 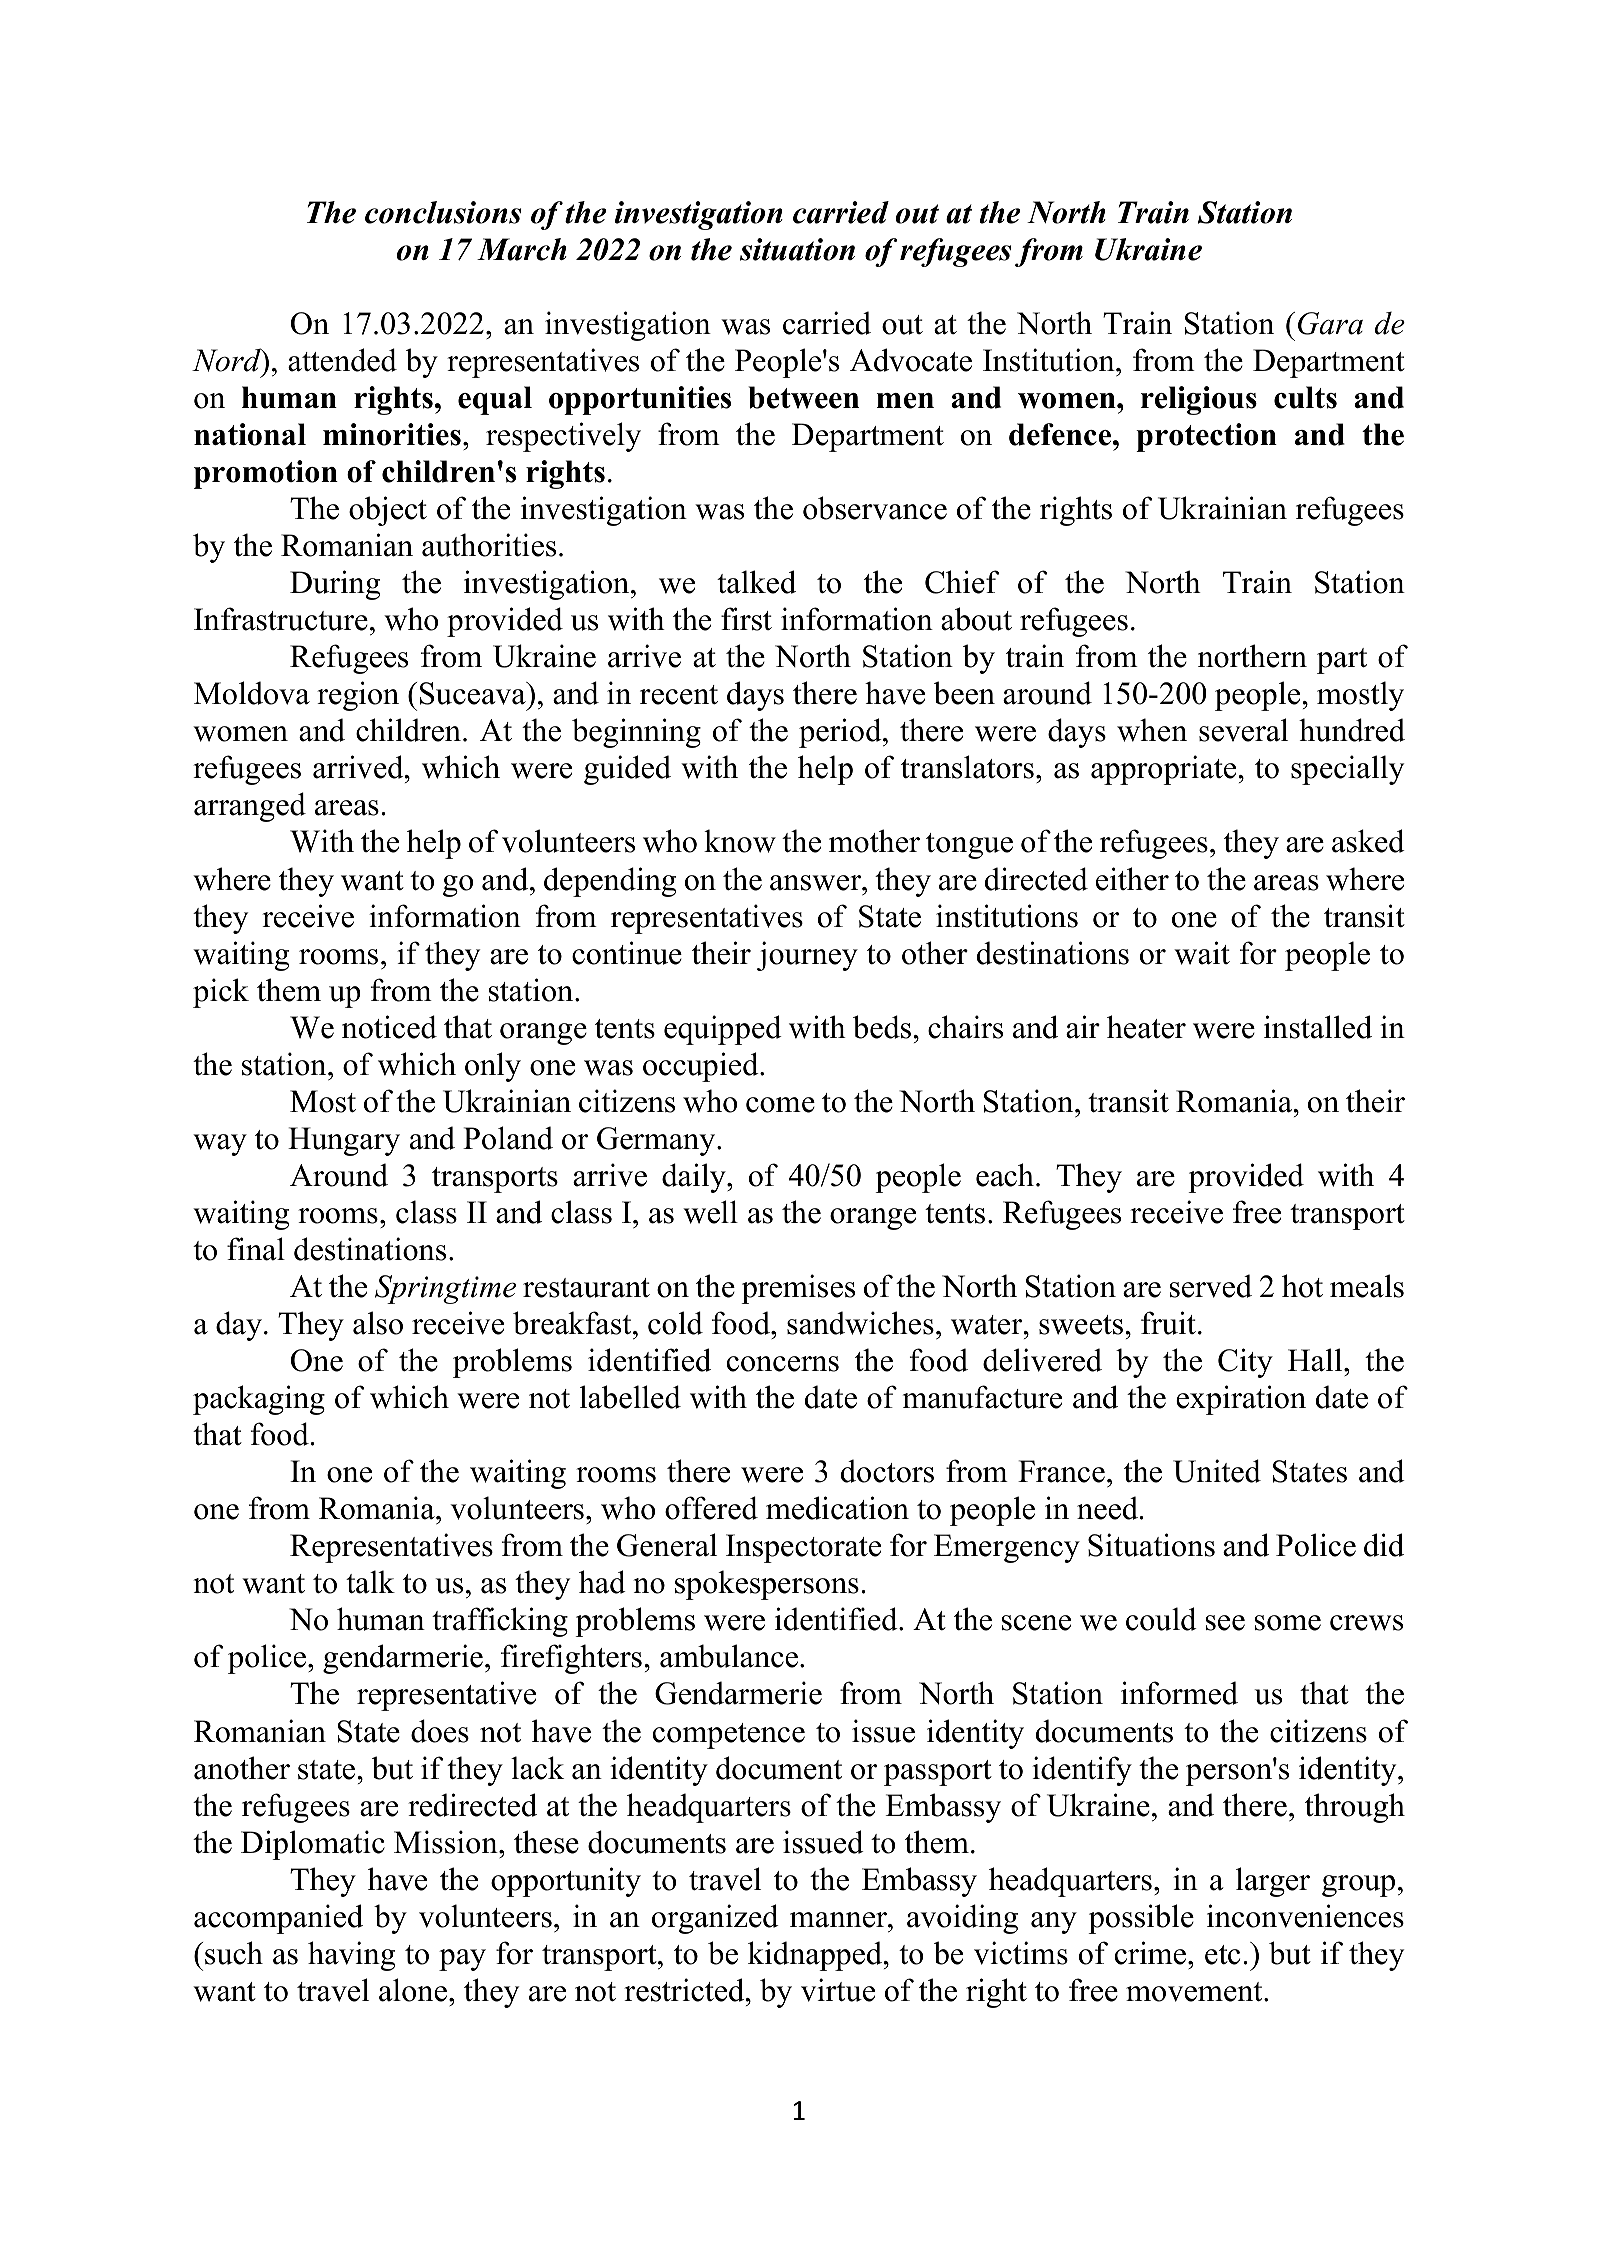 I want to click on first, so click(x=746, y=619).
